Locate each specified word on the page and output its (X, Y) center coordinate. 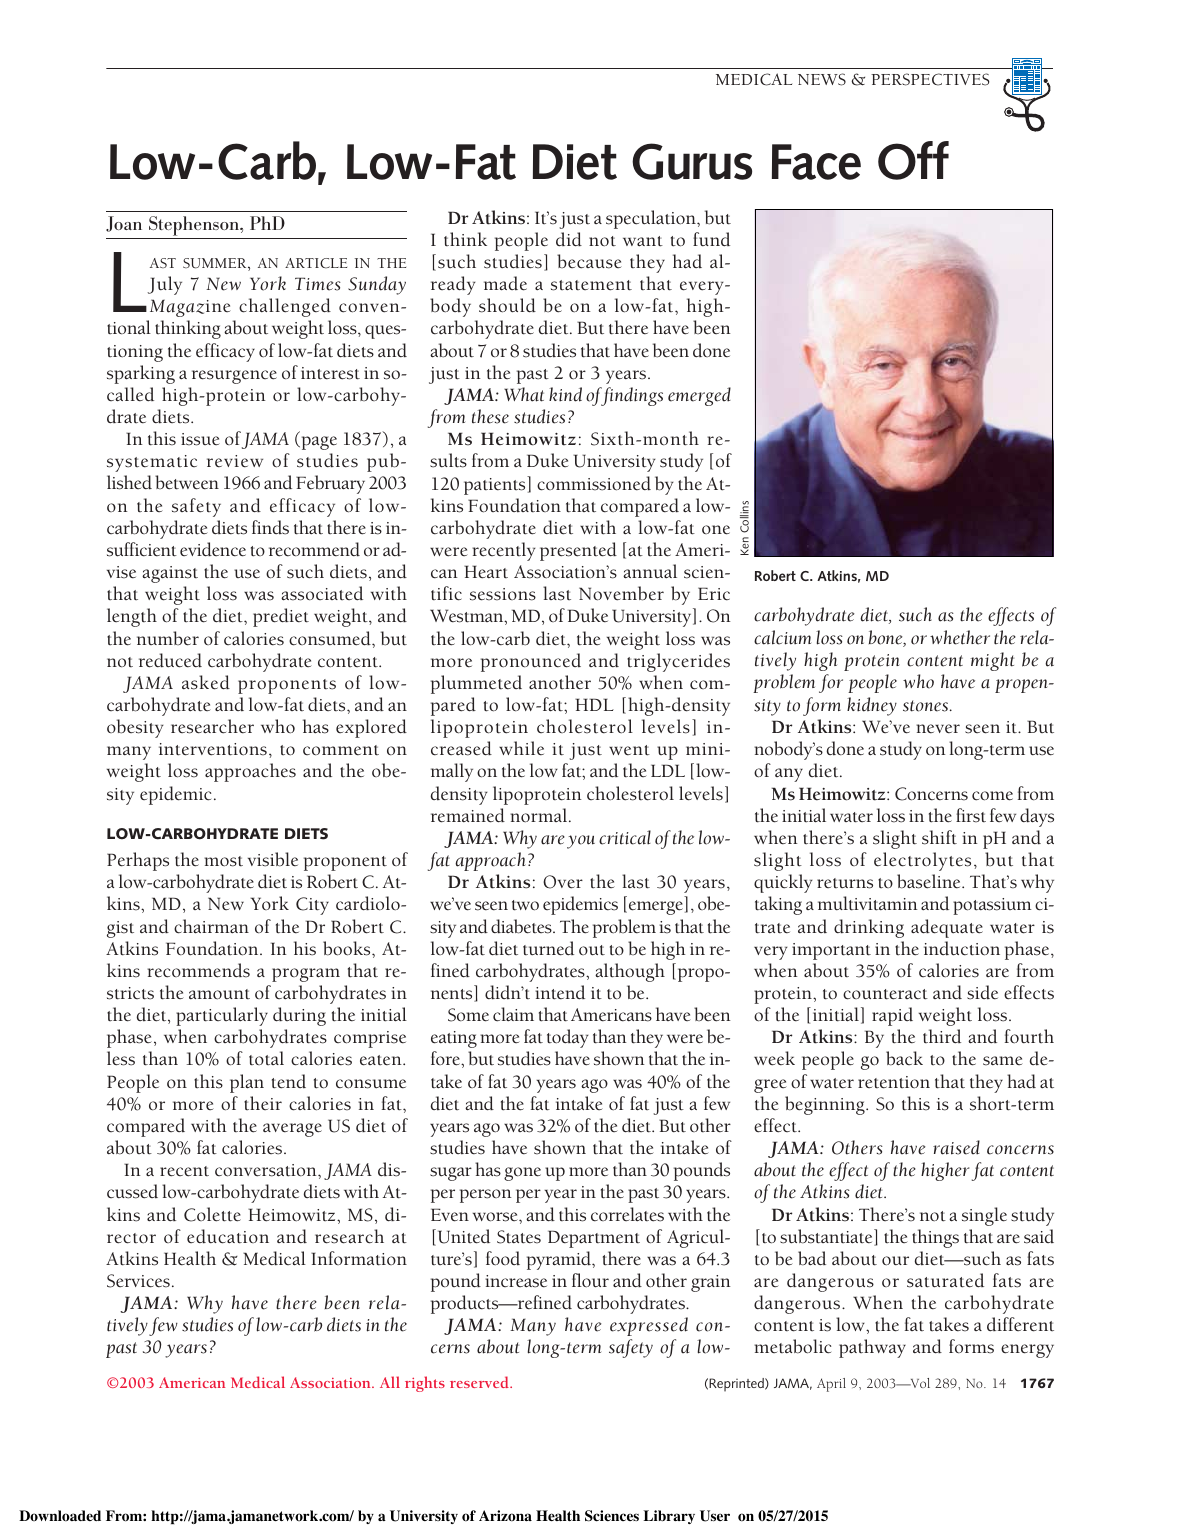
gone (522, 1174)
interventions (213, 749)
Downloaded (60, 1516)
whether (960, 637)
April (831, 1385)
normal (540, 815)
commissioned (594, 483)
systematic (152, 463)
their (263, 1103)
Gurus (692, 161)
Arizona (505, 1516)
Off (913, 160)
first (971, 815)
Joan (124, 224)
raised (956, 1147)
